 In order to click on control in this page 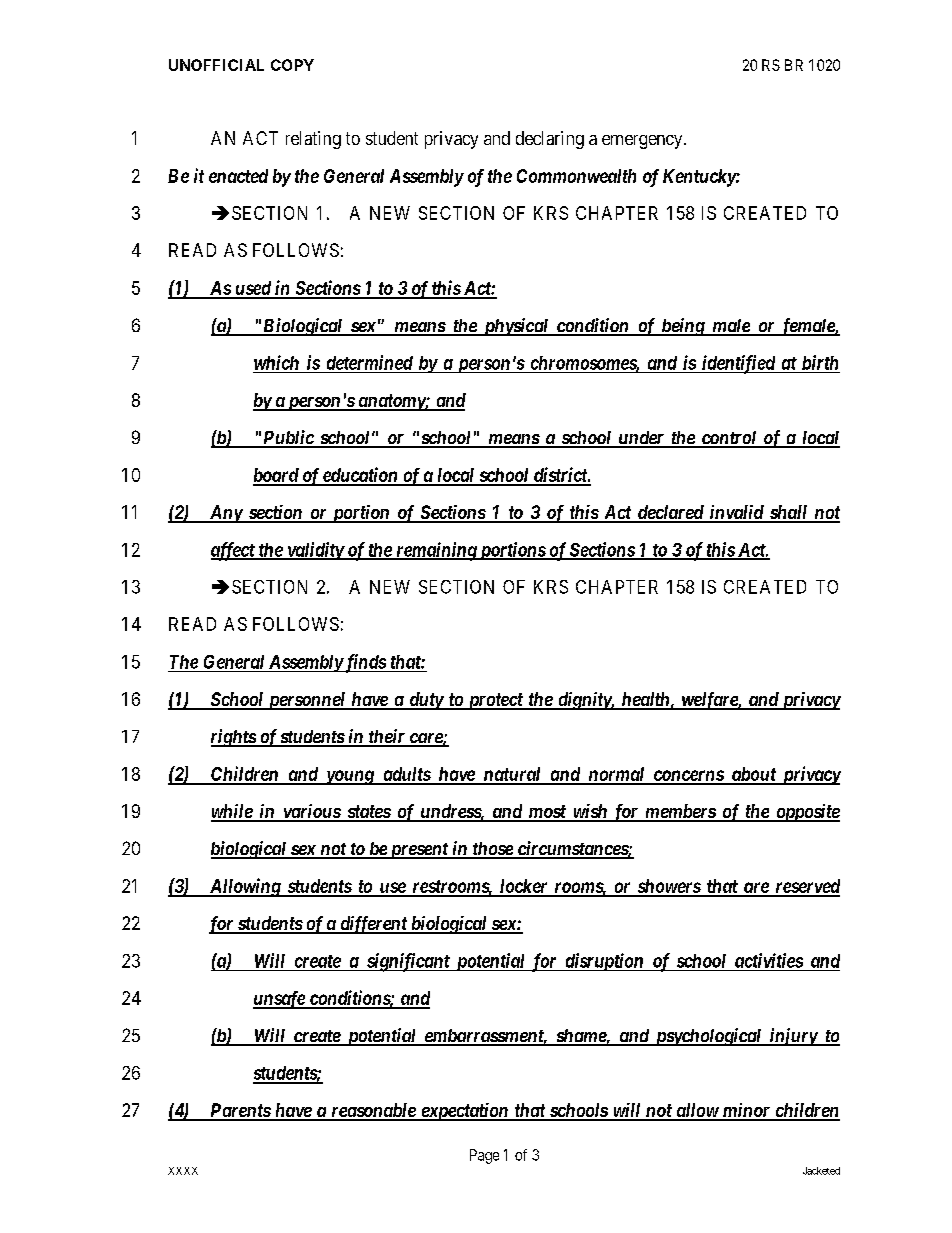, I will do `click(729, 439)`.
